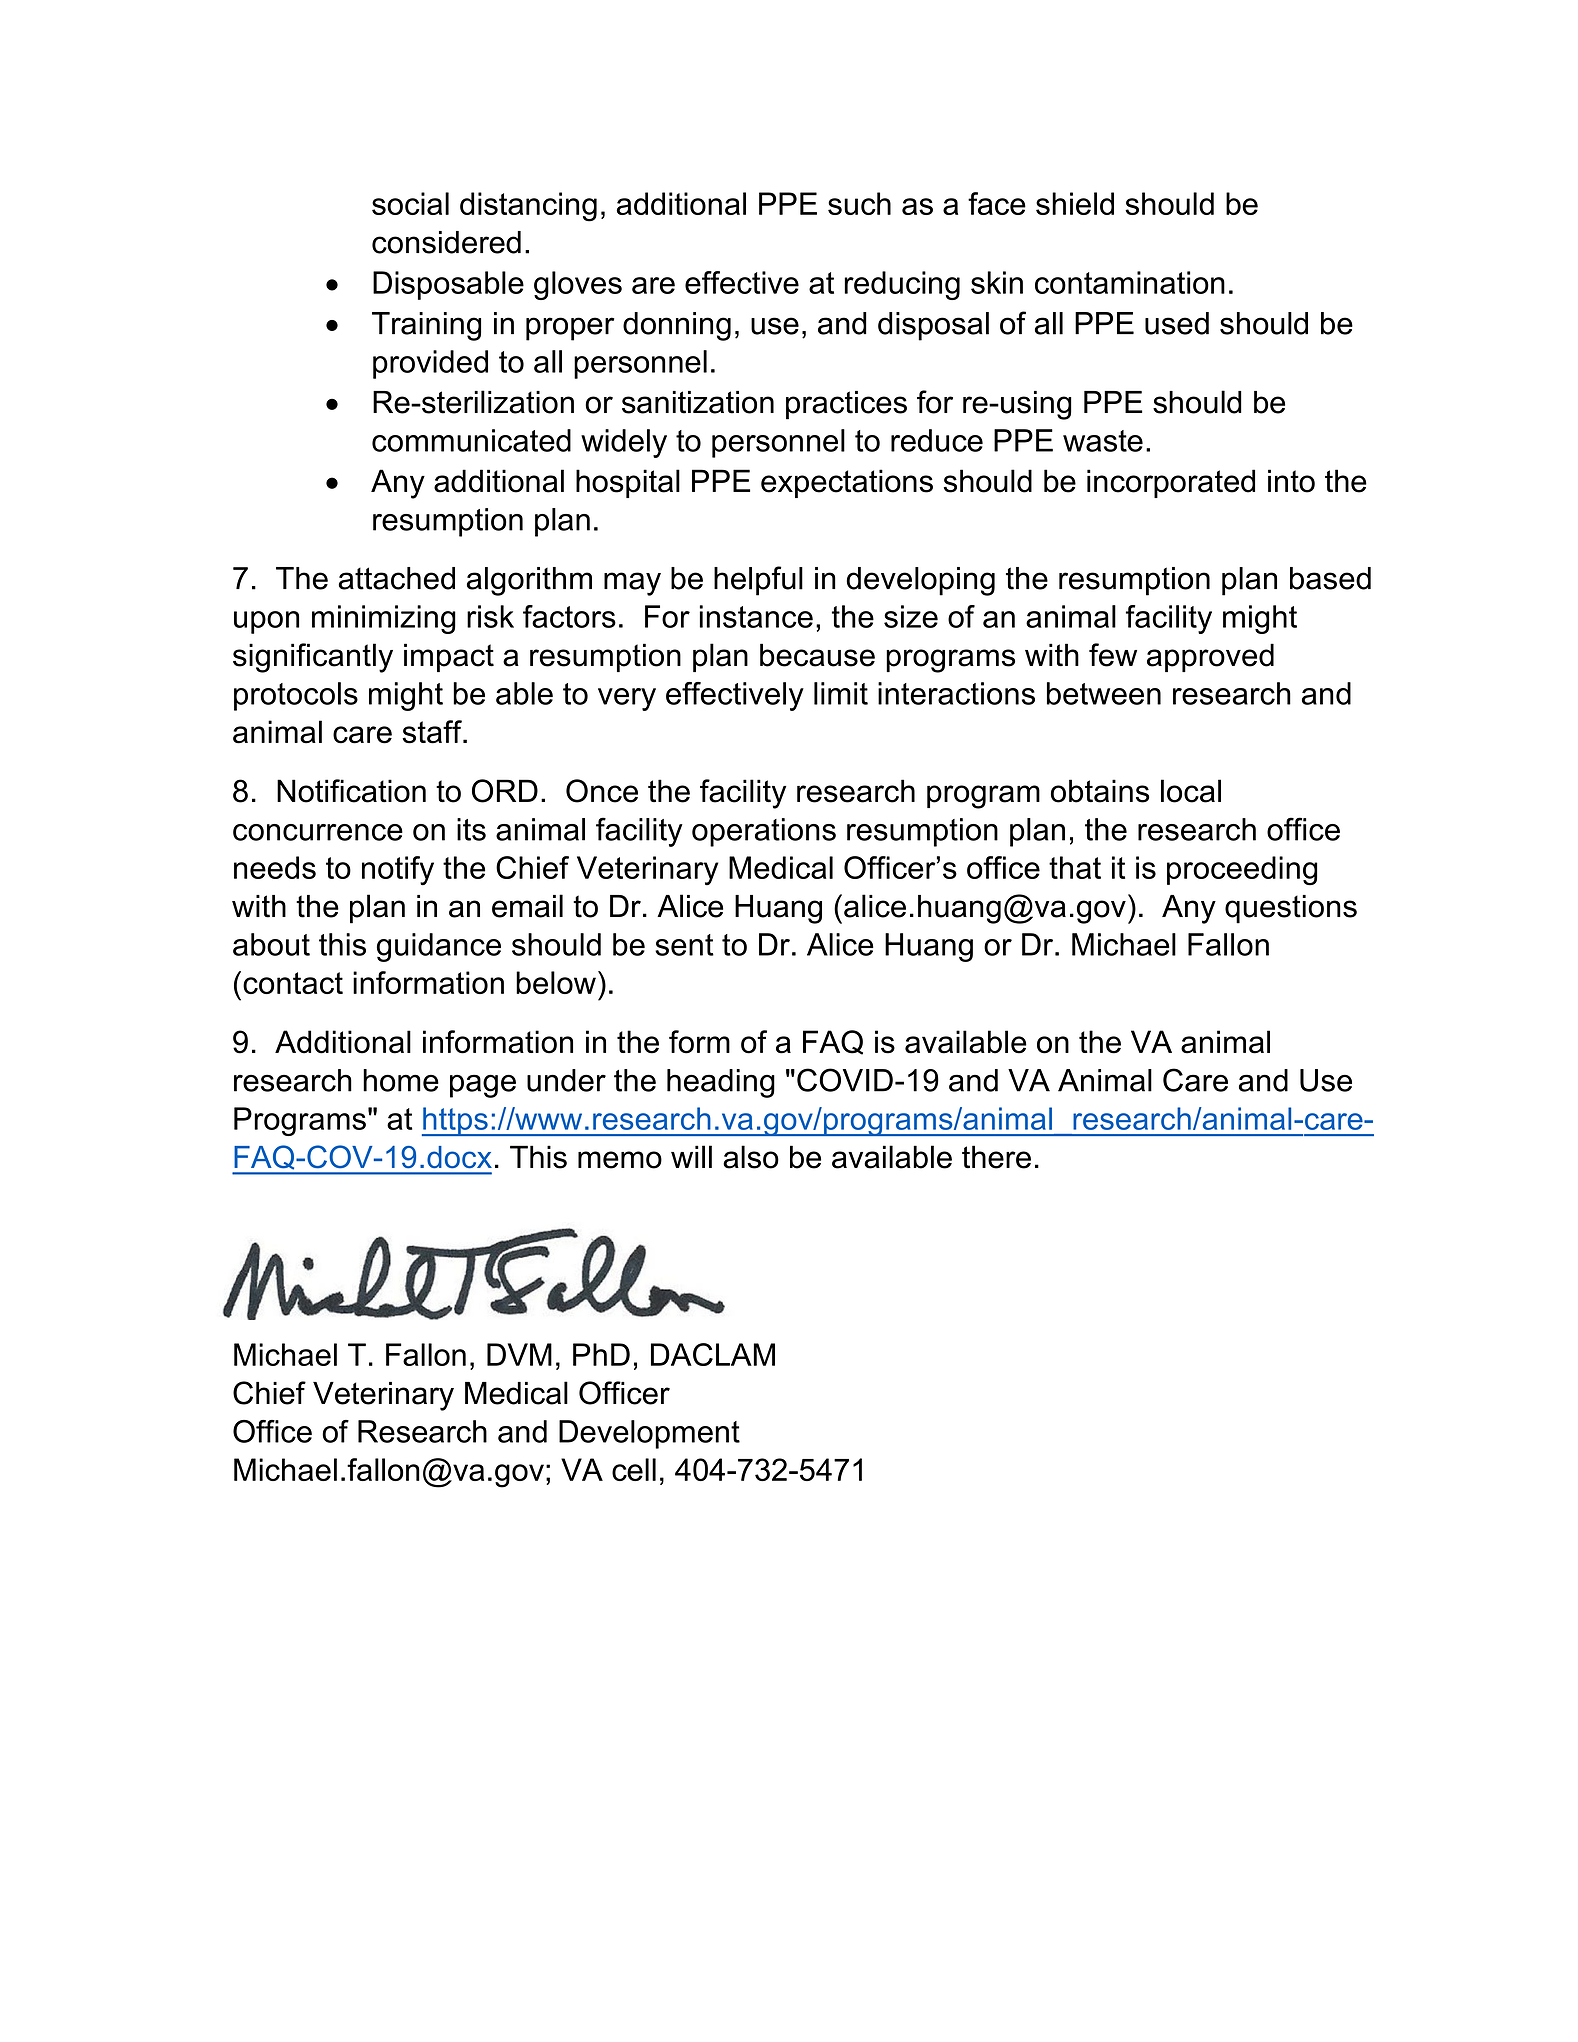 Image resolution: width=1578 pixels, height=2042 pixels. I want to click on considered, so click(446, 242).
